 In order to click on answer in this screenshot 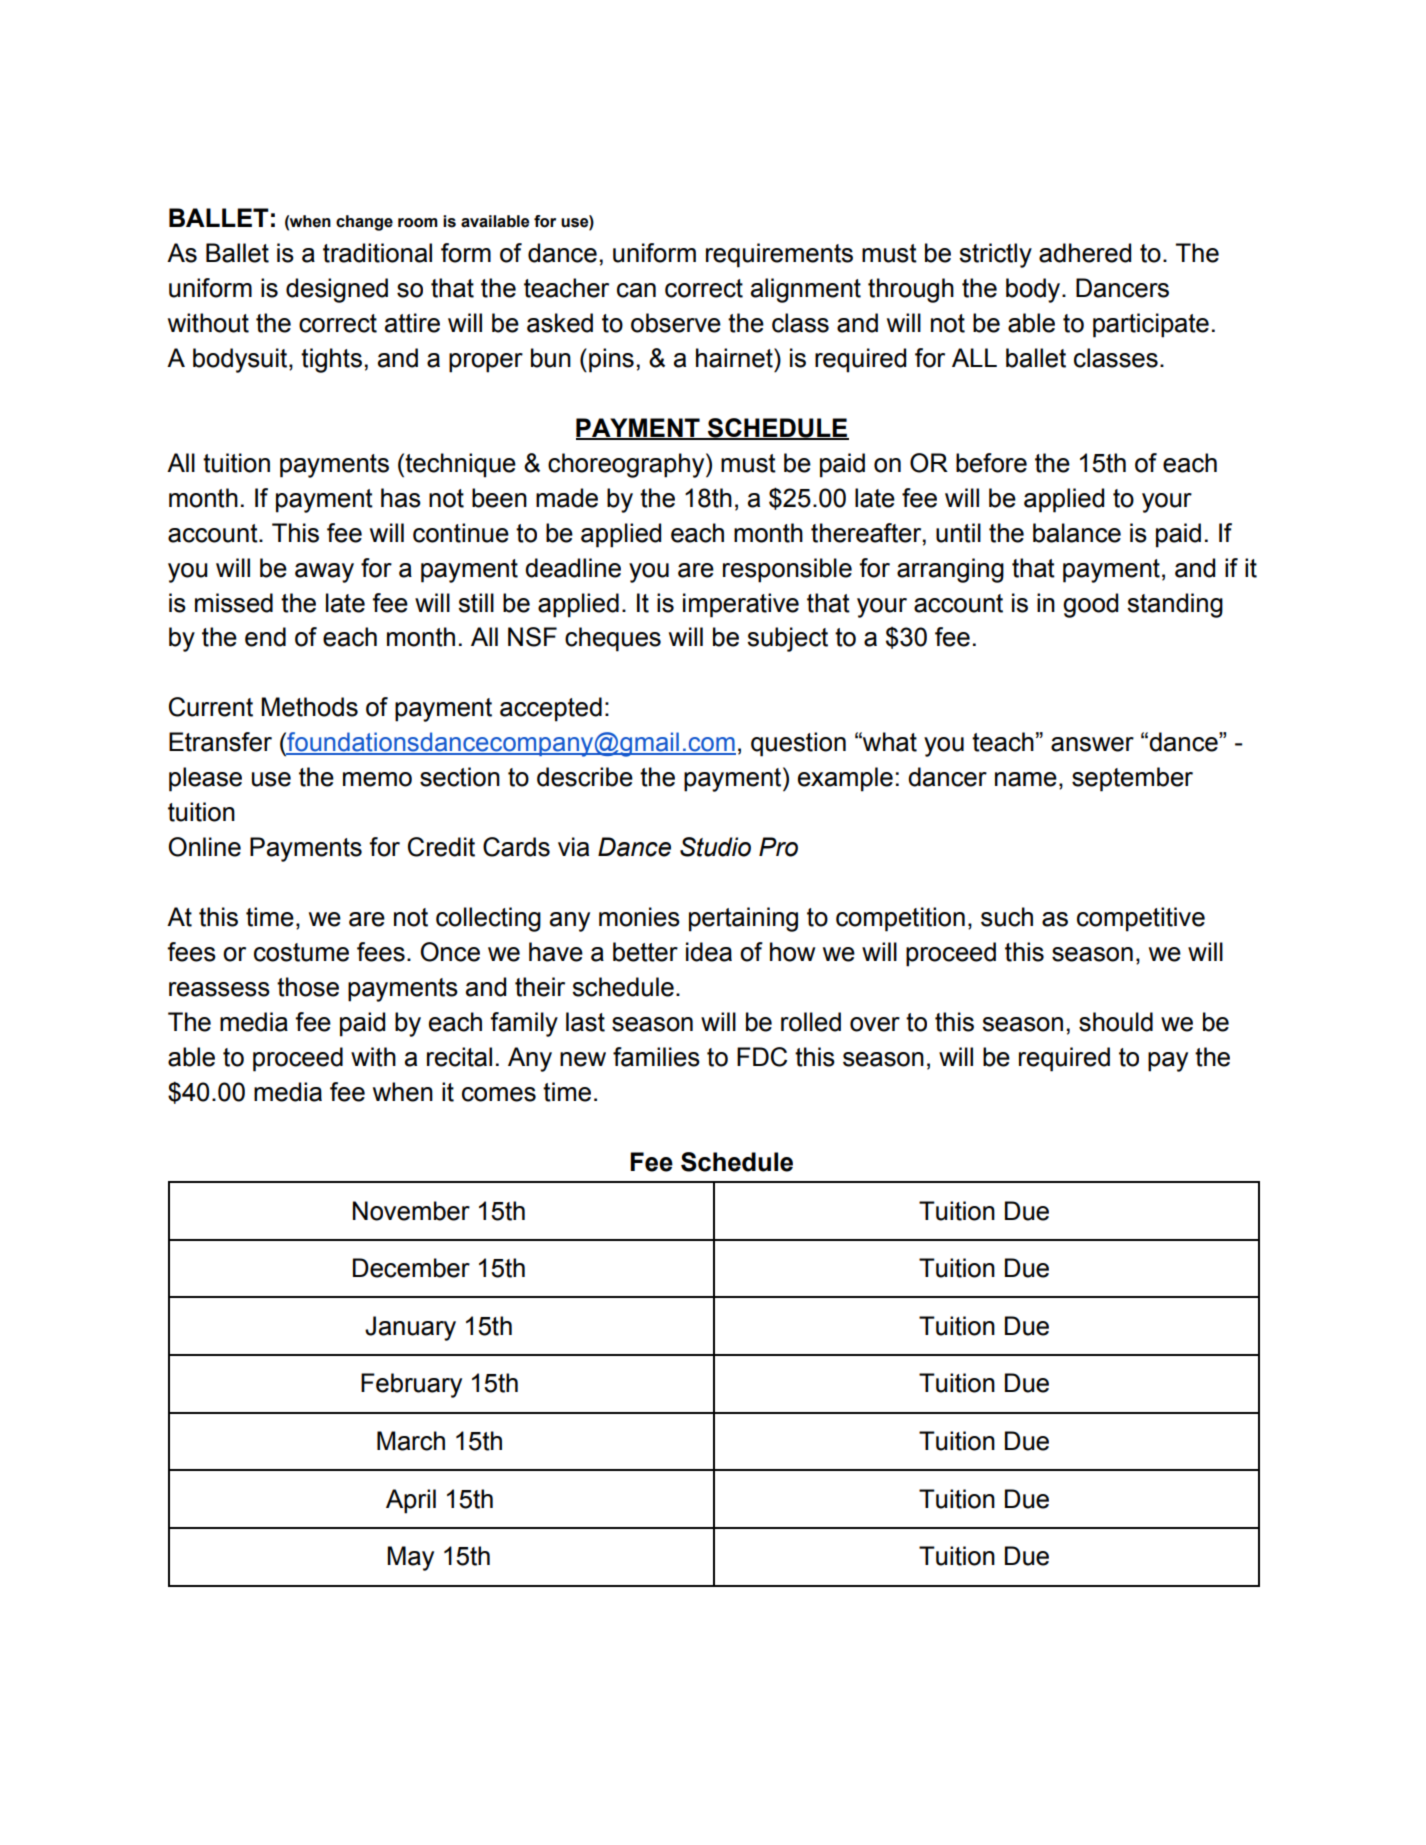, I will do `click(1092, 744)`.
